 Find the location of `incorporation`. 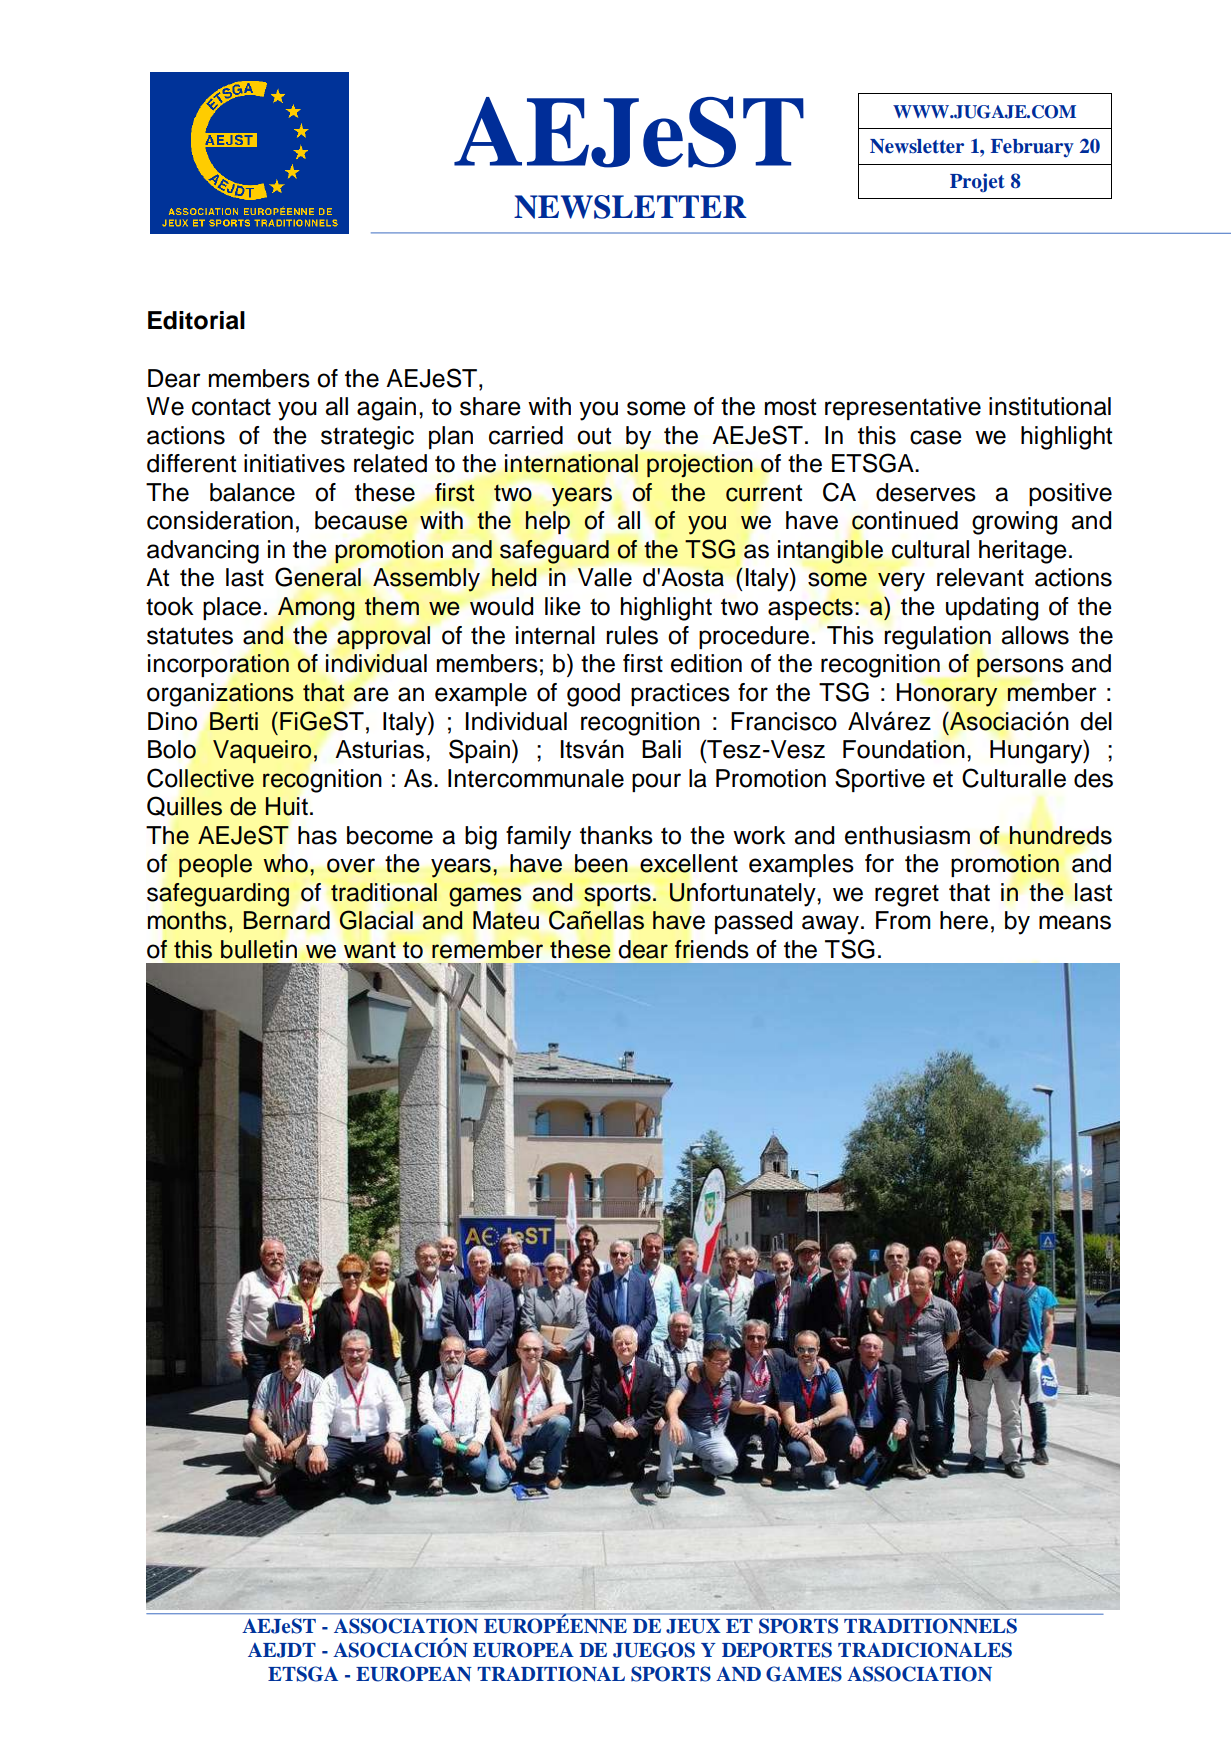

incorporation is located at coordinates (218, 665).
